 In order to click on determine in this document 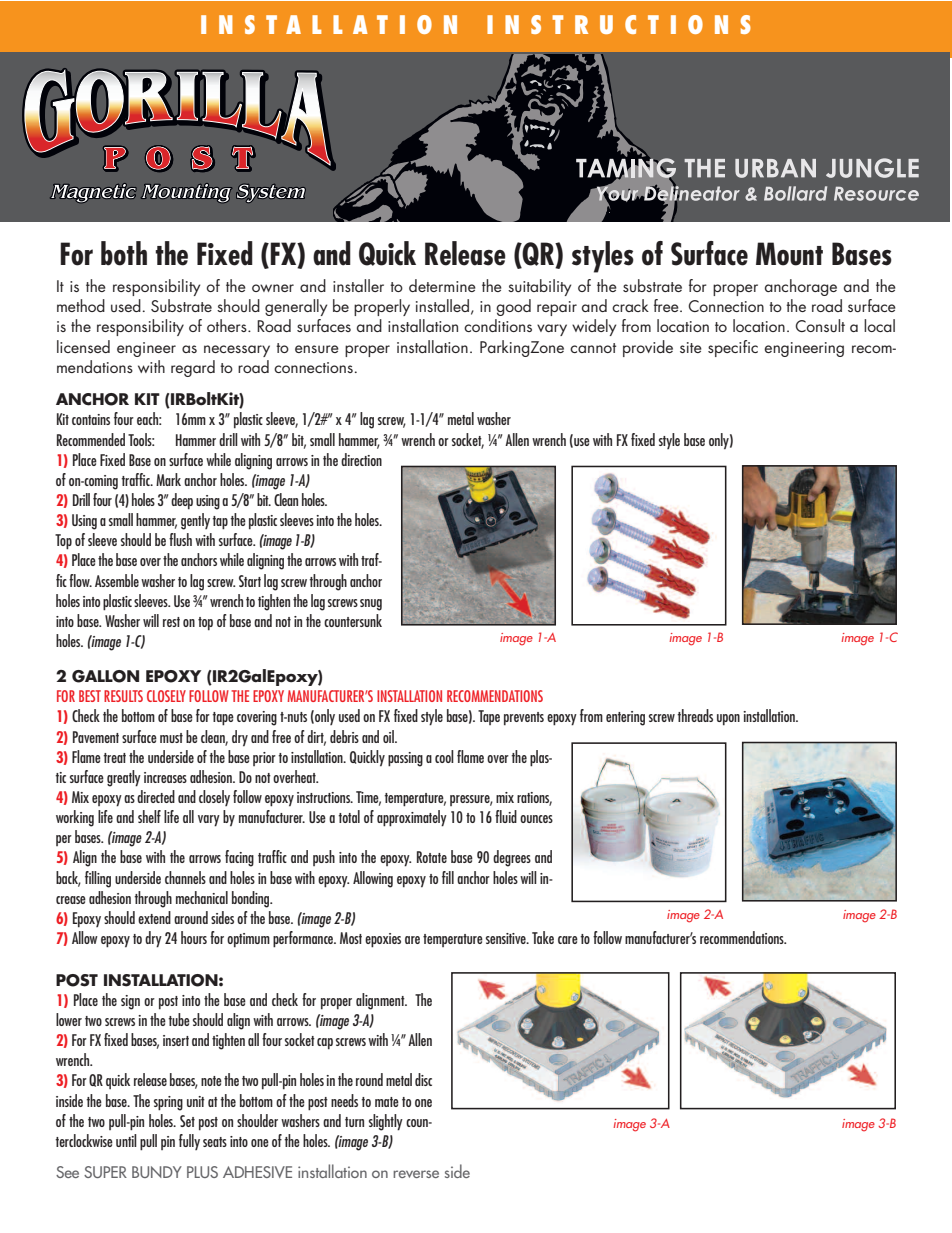, I will do `click(442, 285)`.
